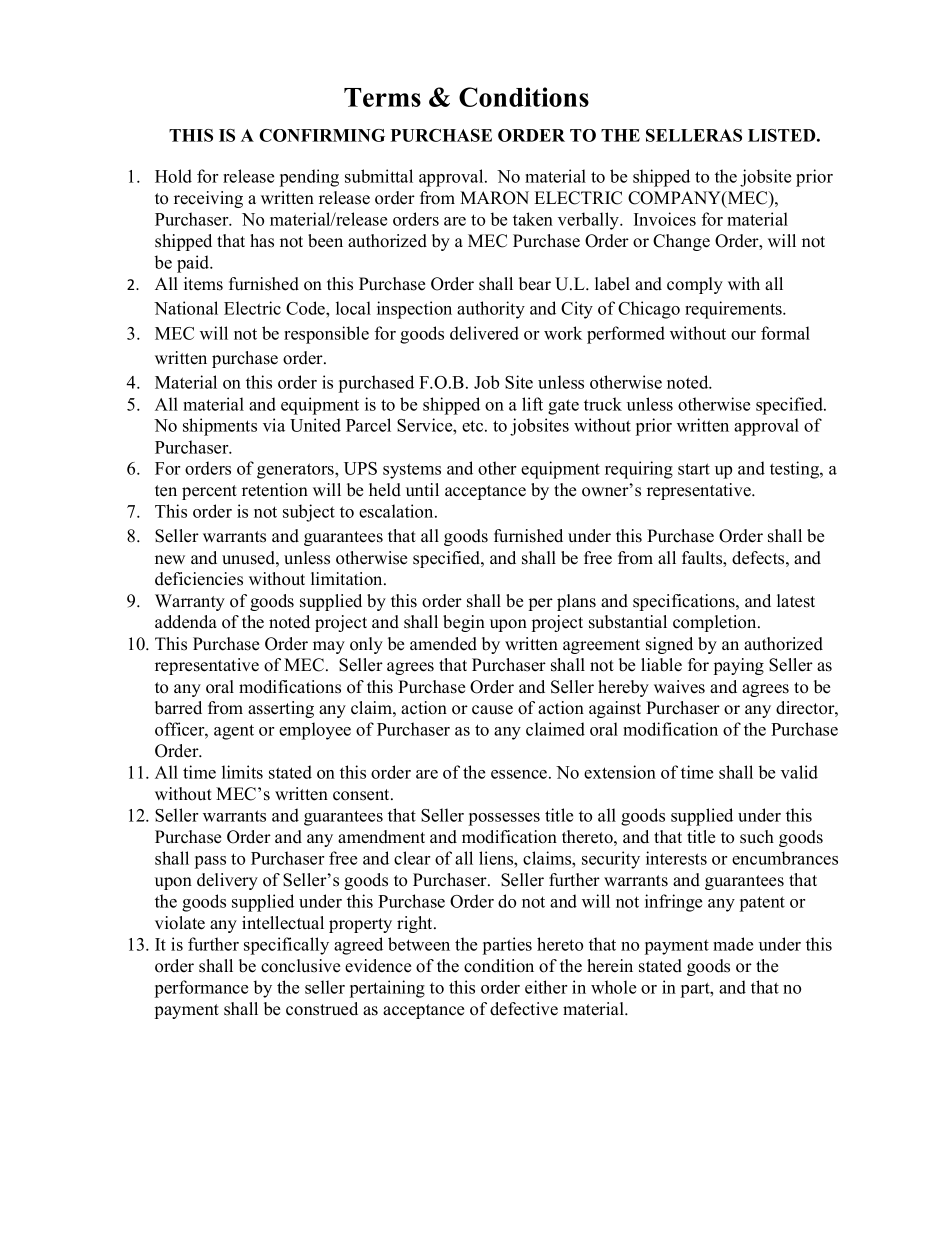  What do you see at coordinates (199, 579) in the document?
I see `deficiencies` at bounding box center [199, 579].
